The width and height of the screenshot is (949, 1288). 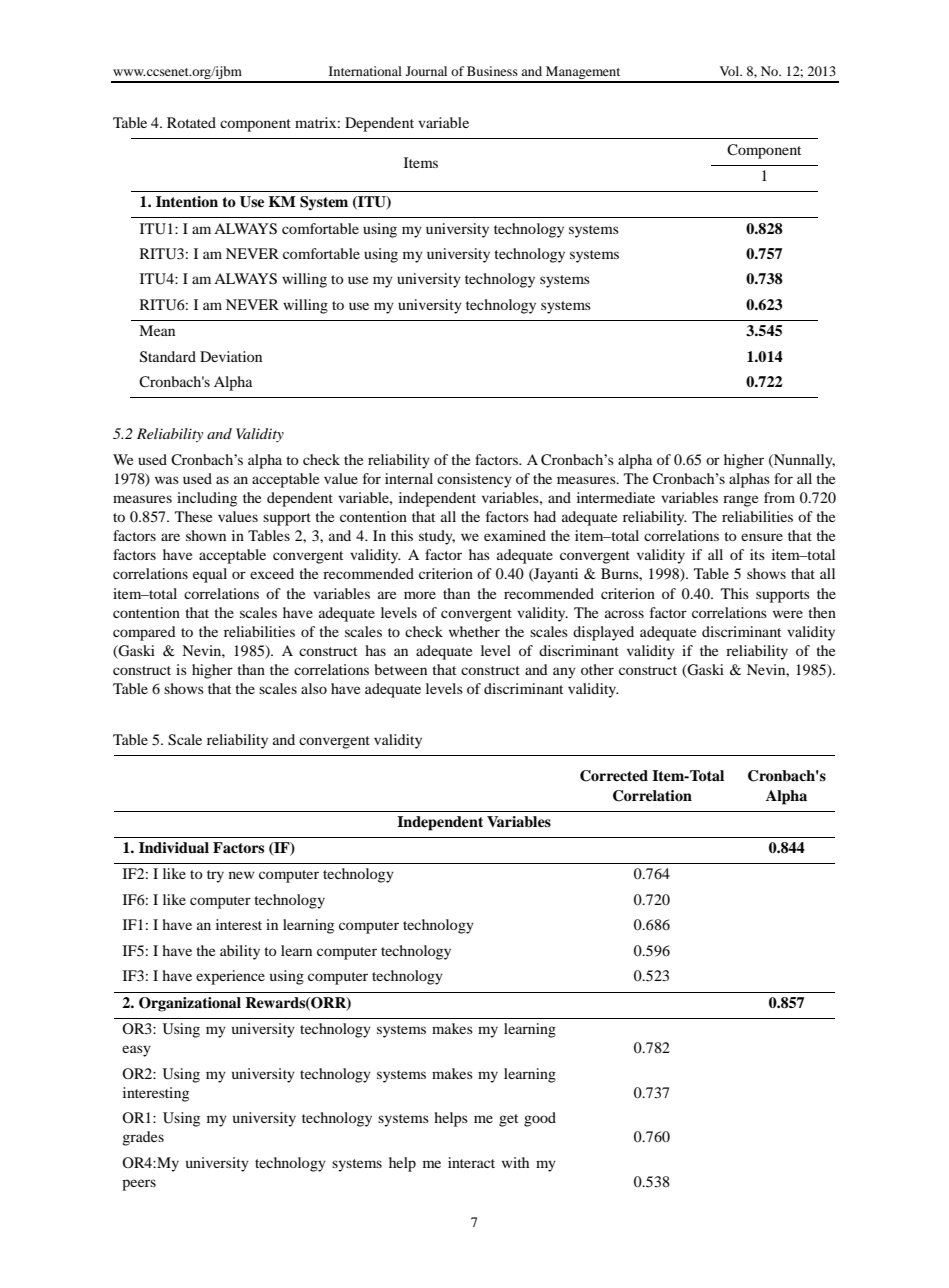 I want to click on grades, so click(x=143, y=1138).
